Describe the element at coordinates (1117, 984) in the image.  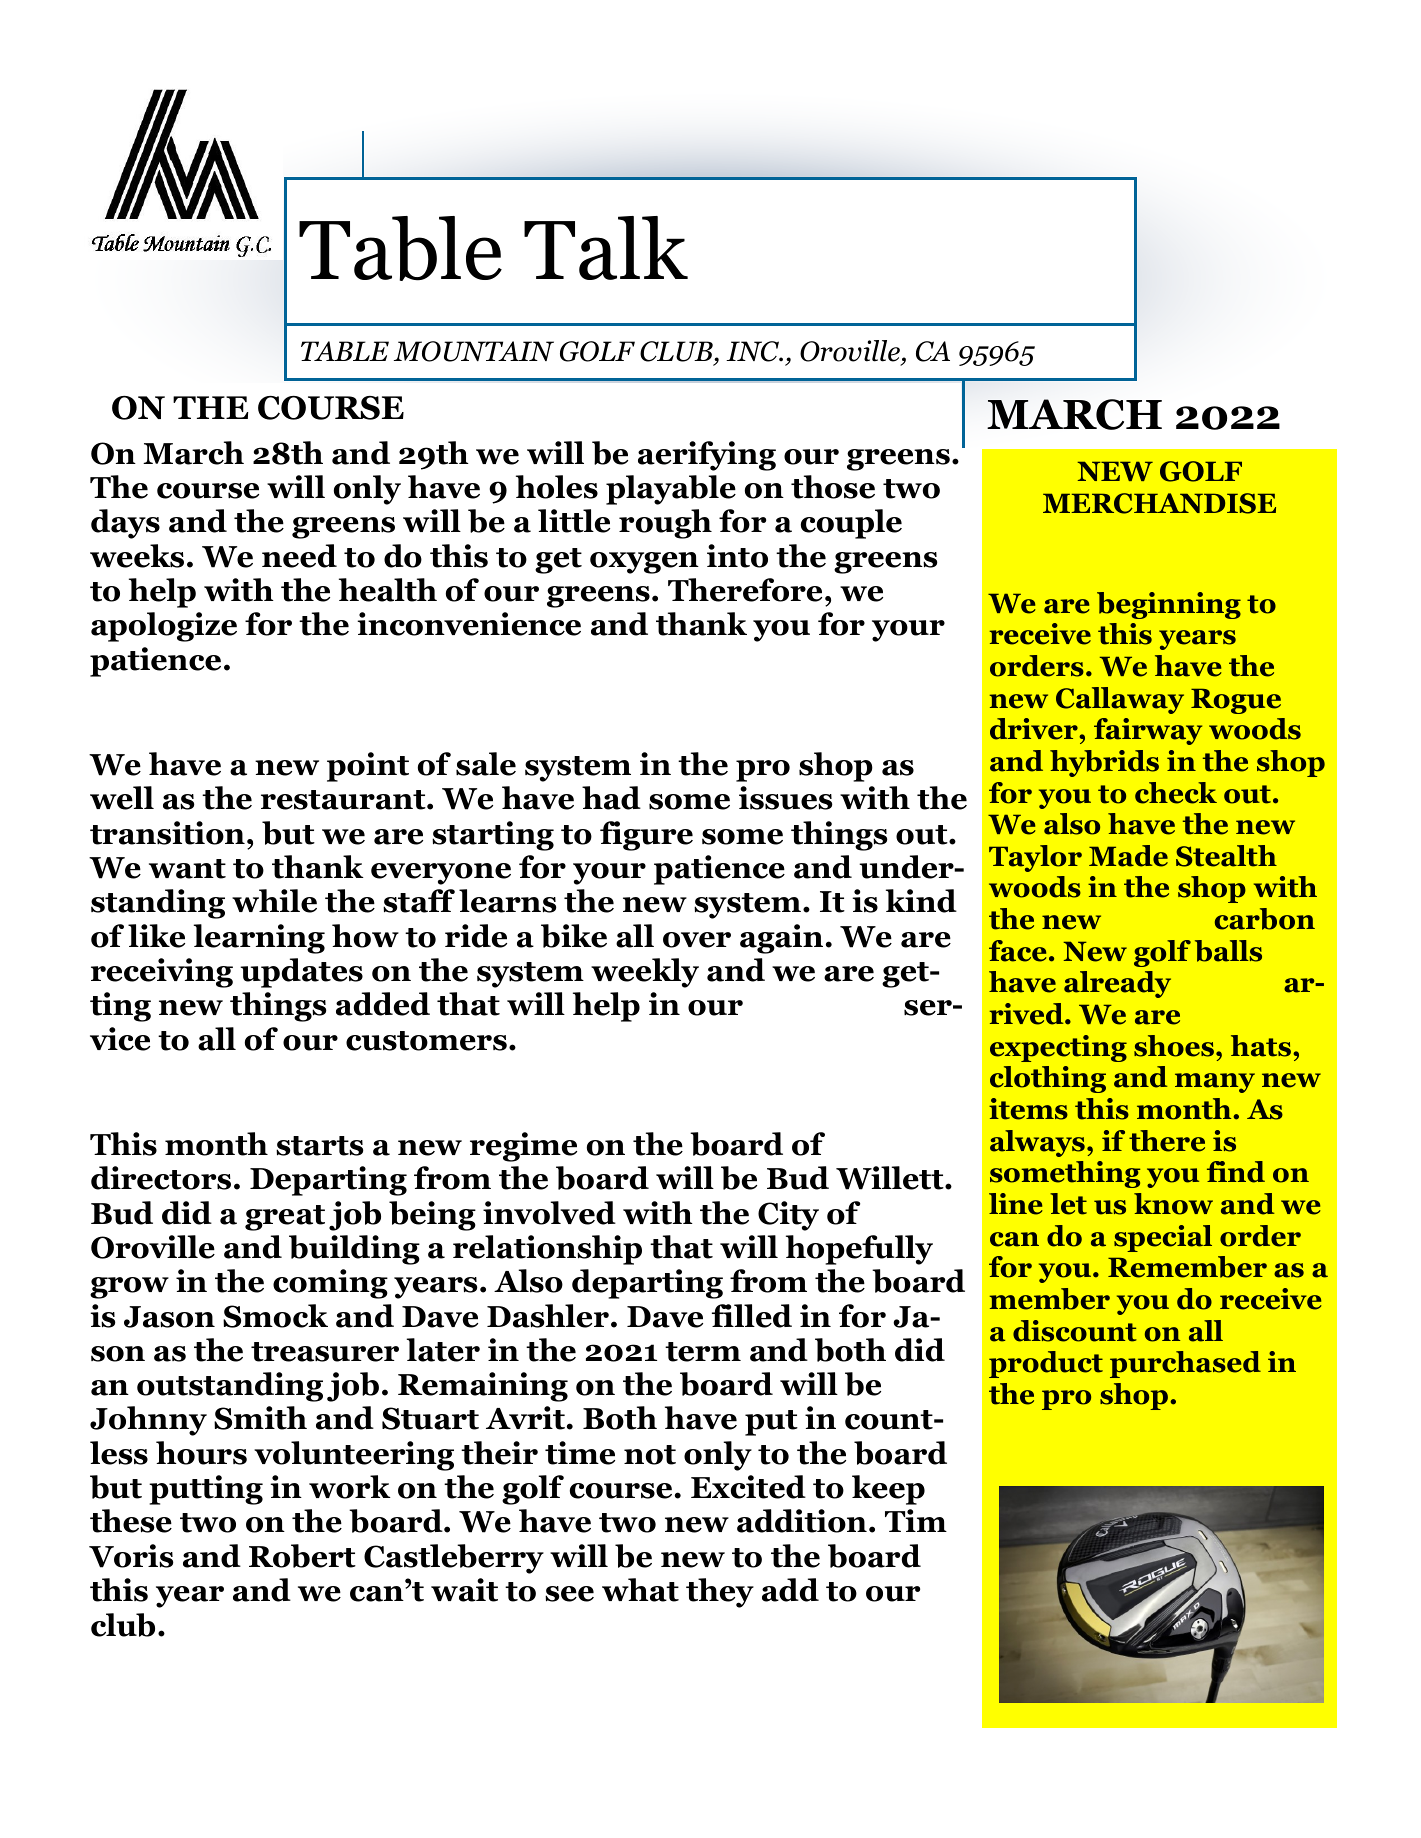
I see `already` at that location.
